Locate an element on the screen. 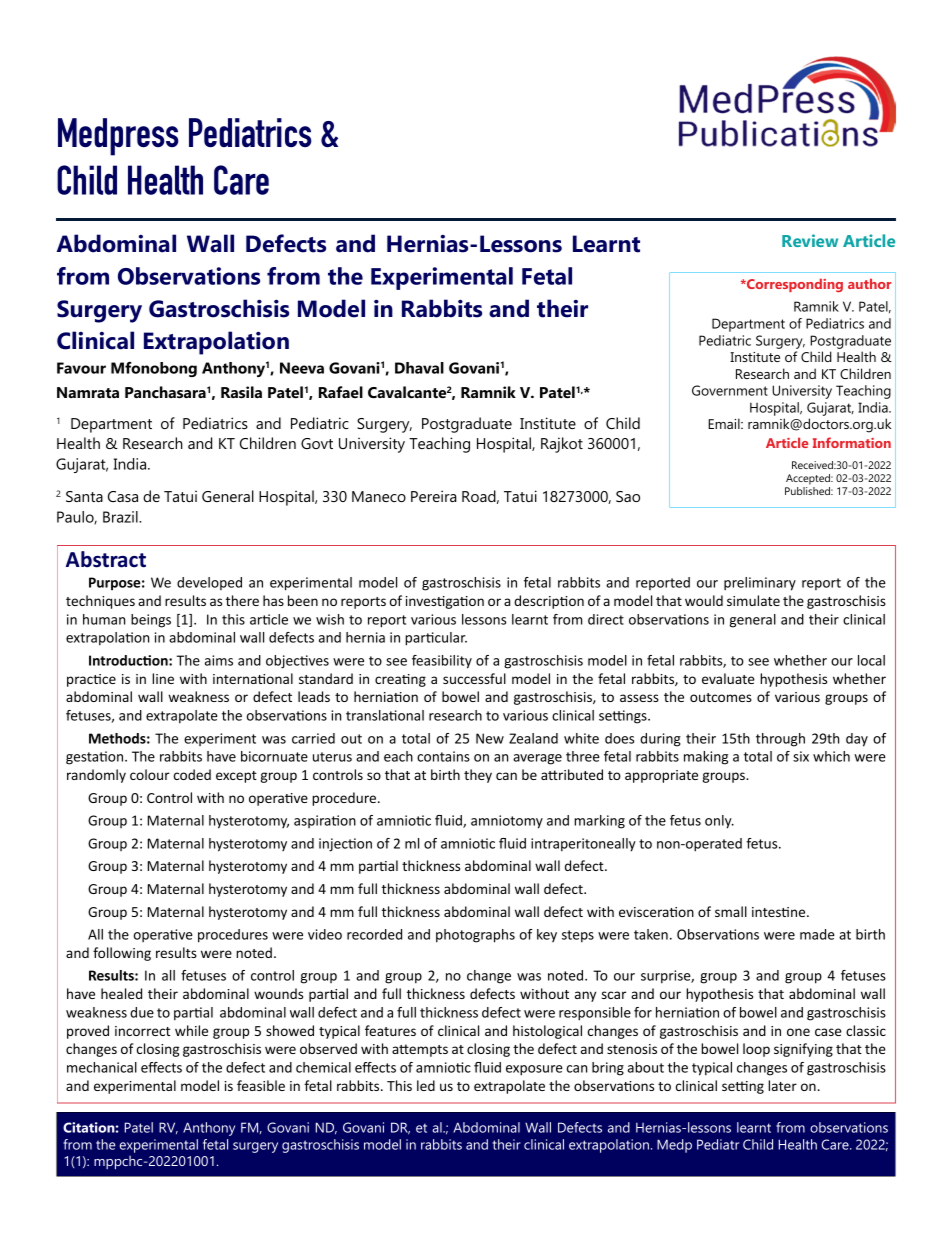 This screenshot has width=952, height=1233. investigation is located at coordinates (445, 602).
